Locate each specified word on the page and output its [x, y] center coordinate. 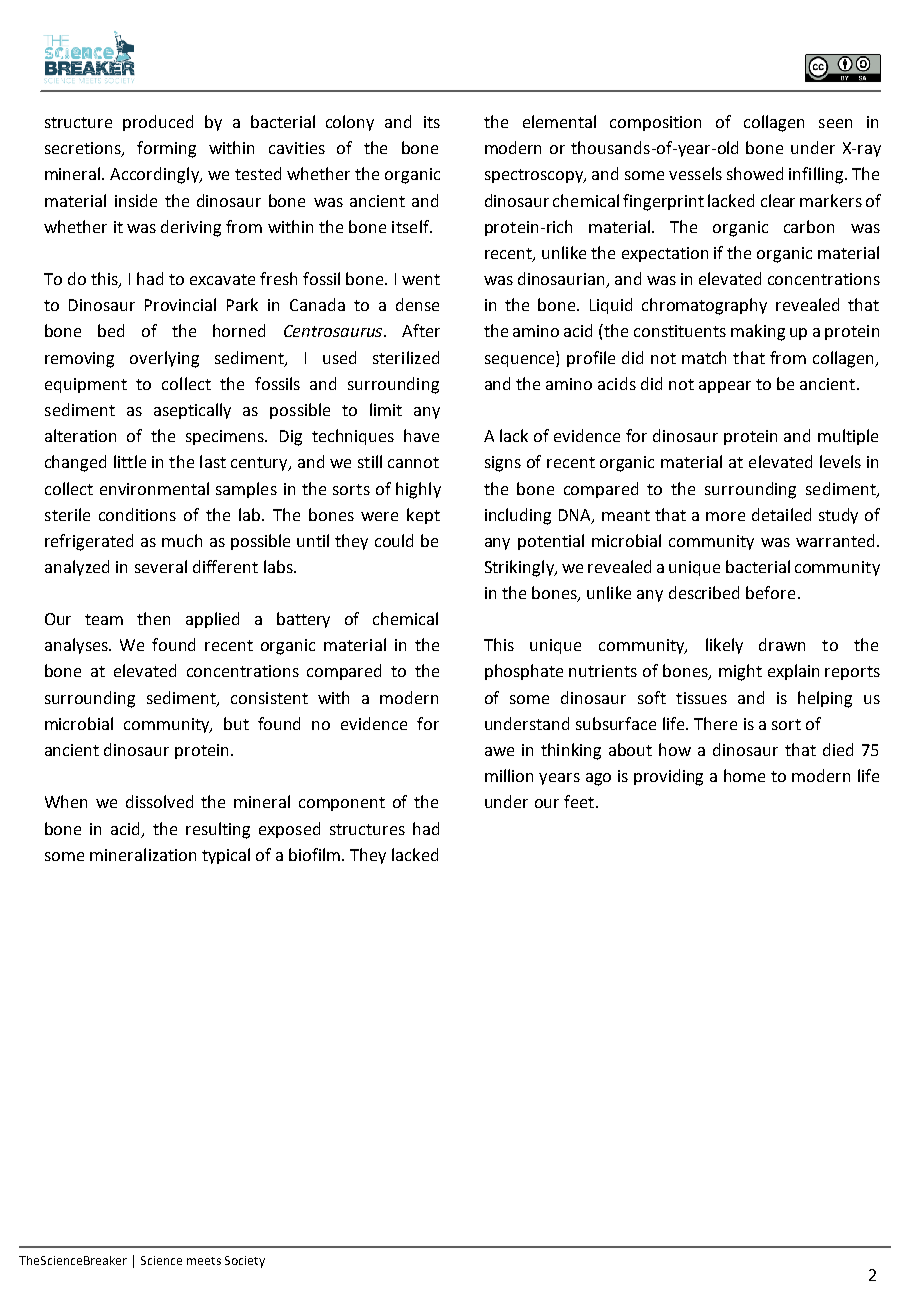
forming [166, 149]
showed [755, 173]
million [509, 775]
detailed [781, 514]
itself [411, 226]
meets [204, 1261]
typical [226, 856]
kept [423, 516]
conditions [137, 514]
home [744, 775]
